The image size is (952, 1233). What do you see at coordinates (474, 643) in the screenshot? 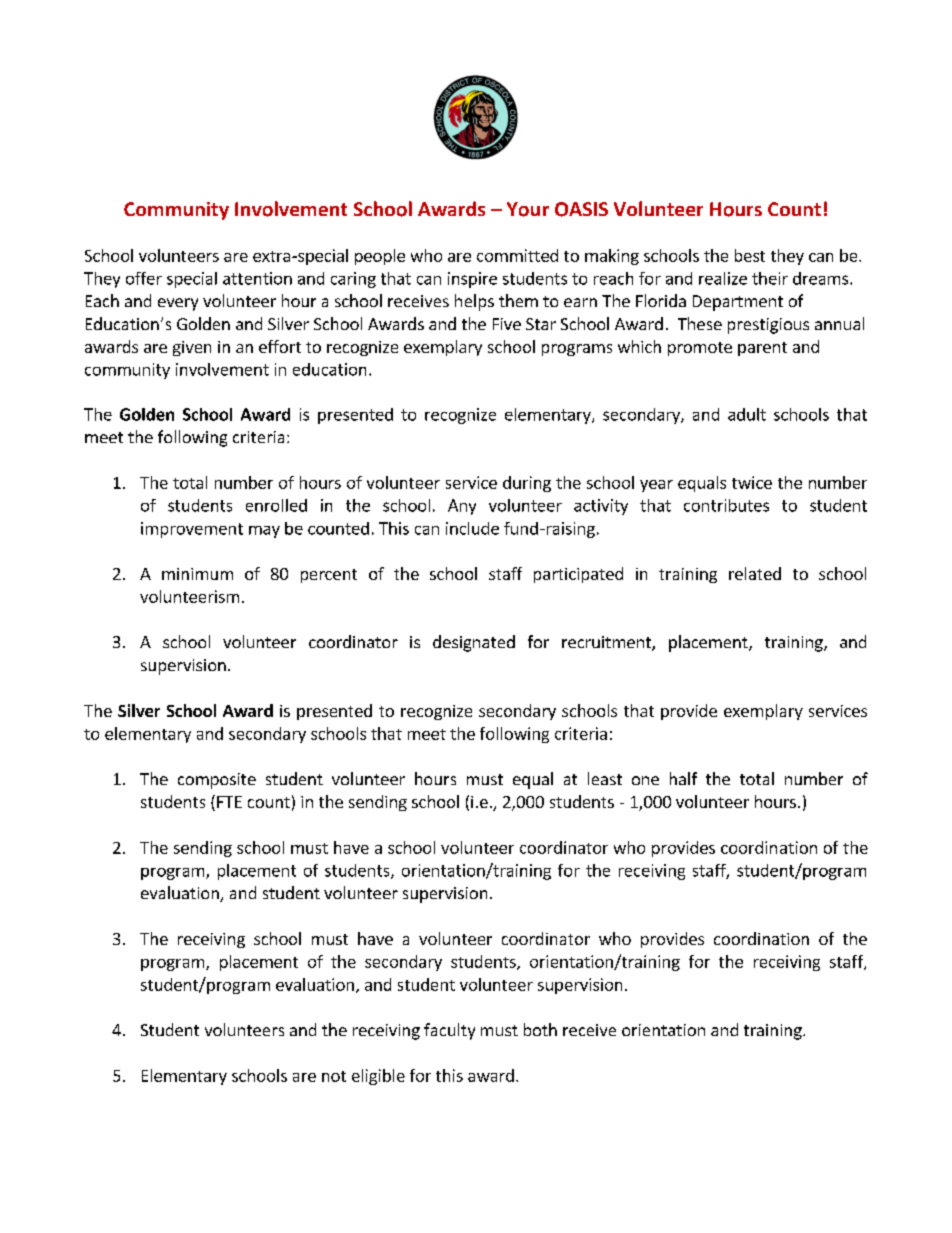
I see `designated` at bounding box center [474, 643].
